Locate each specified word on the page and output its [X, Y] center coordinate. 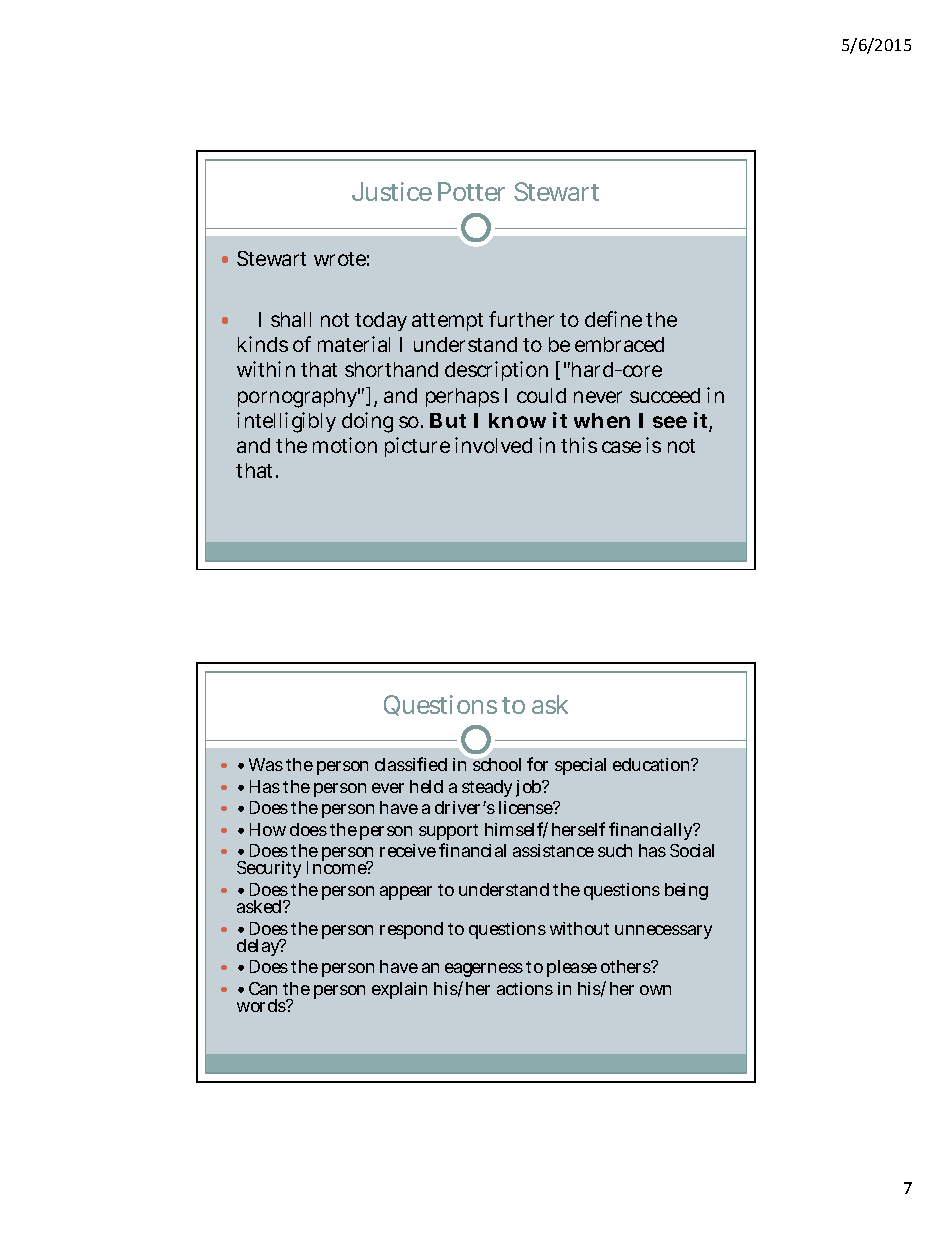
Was [266, 764]
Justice [392, 191]
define [613, 319]
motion [345, 445]
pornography [299, 398]
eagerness [484, 970]
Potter [471, 191]
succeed [665, 395]
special [580, 766]
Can [263, 988]
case [621, 447]
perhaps [462, 397]
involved [493, 445]
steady [487, 788]
